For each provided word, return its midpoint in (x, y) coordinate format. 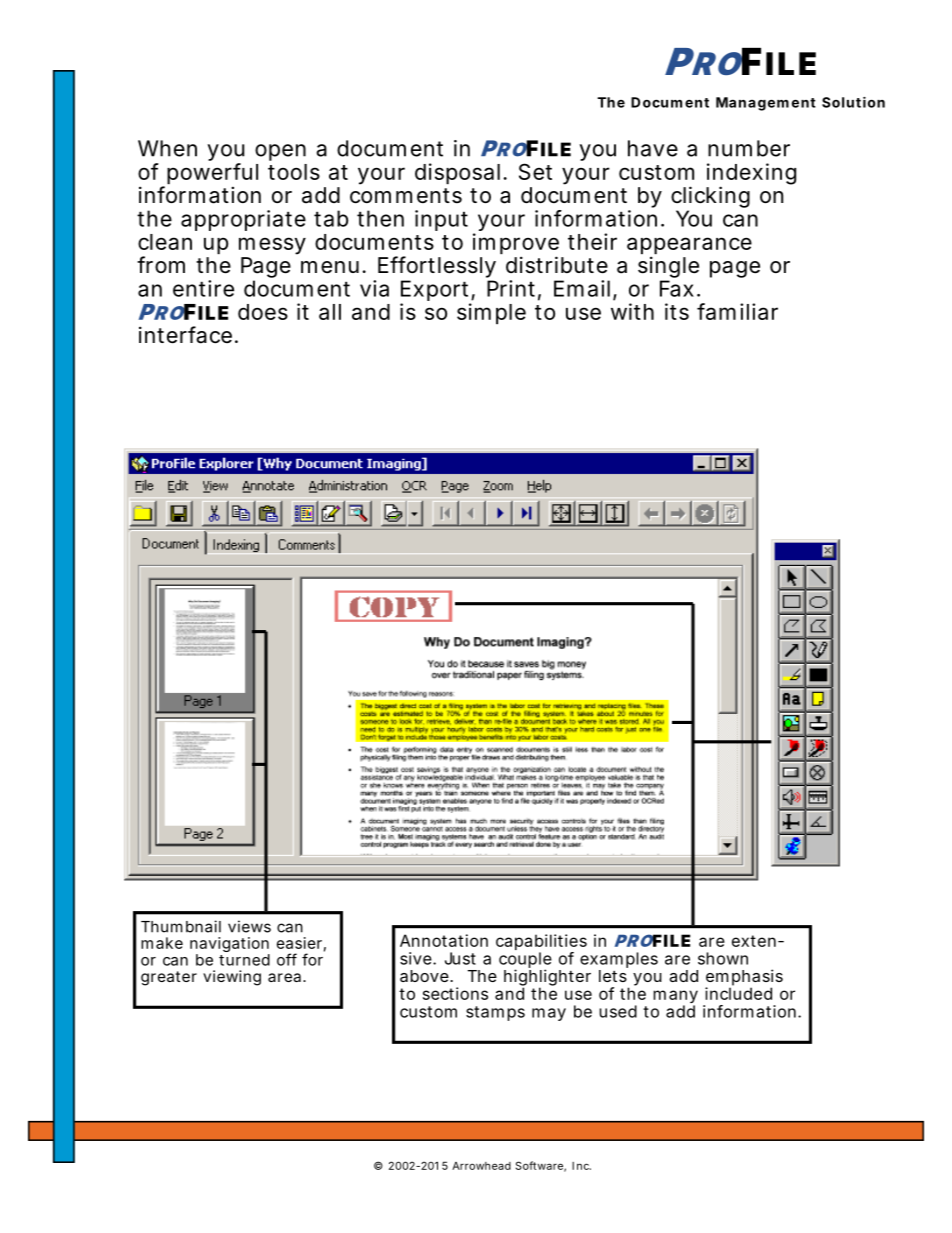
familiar (737, 311)
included (738, 992)
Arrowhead (481, 1166)
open (280, 152)
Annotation (444, 940)
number (749, 148)
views (249, 926)
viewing (232, 978)
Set (535, 171)
